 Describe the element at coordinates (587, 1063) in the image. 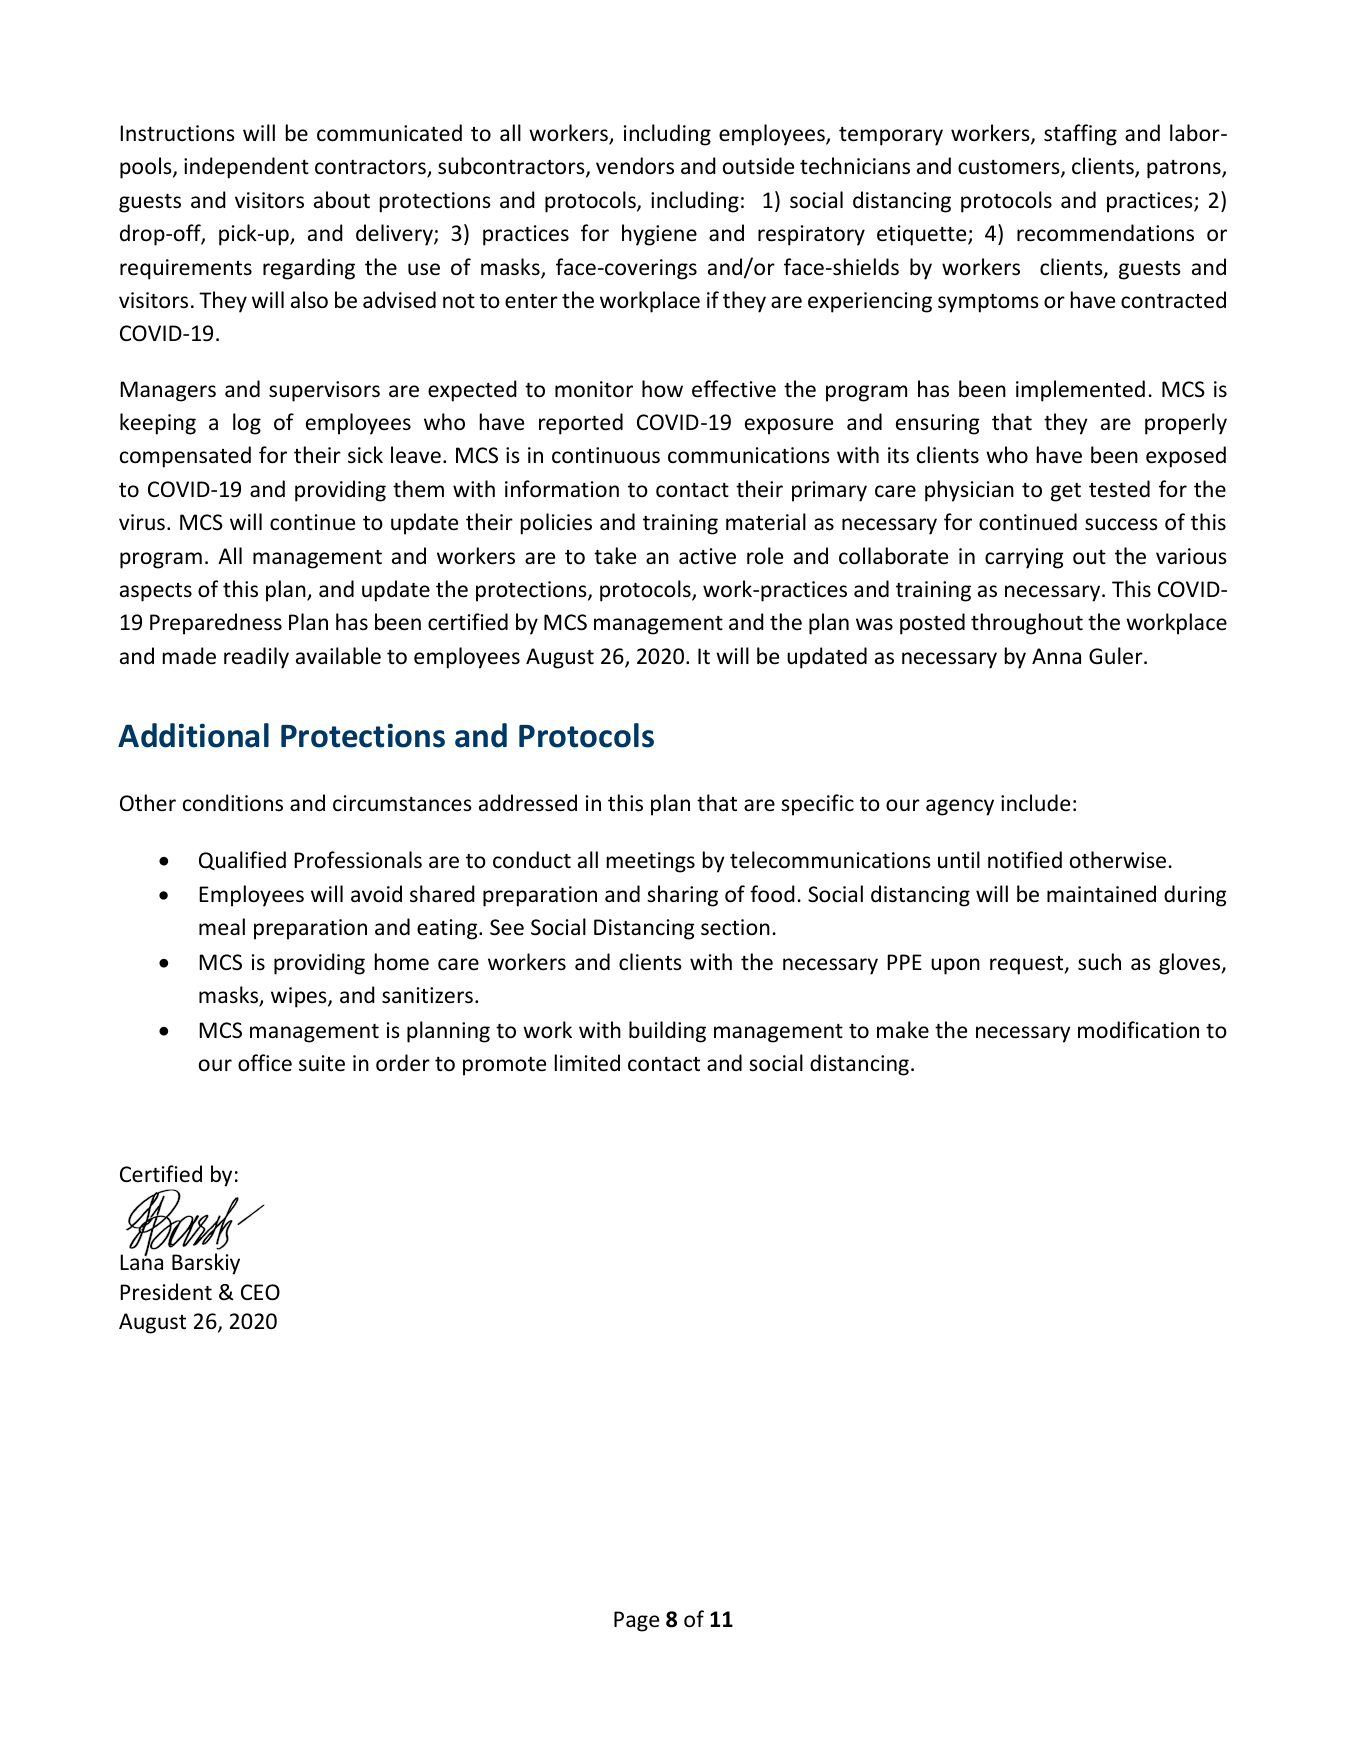

I see `limited` at that location.
